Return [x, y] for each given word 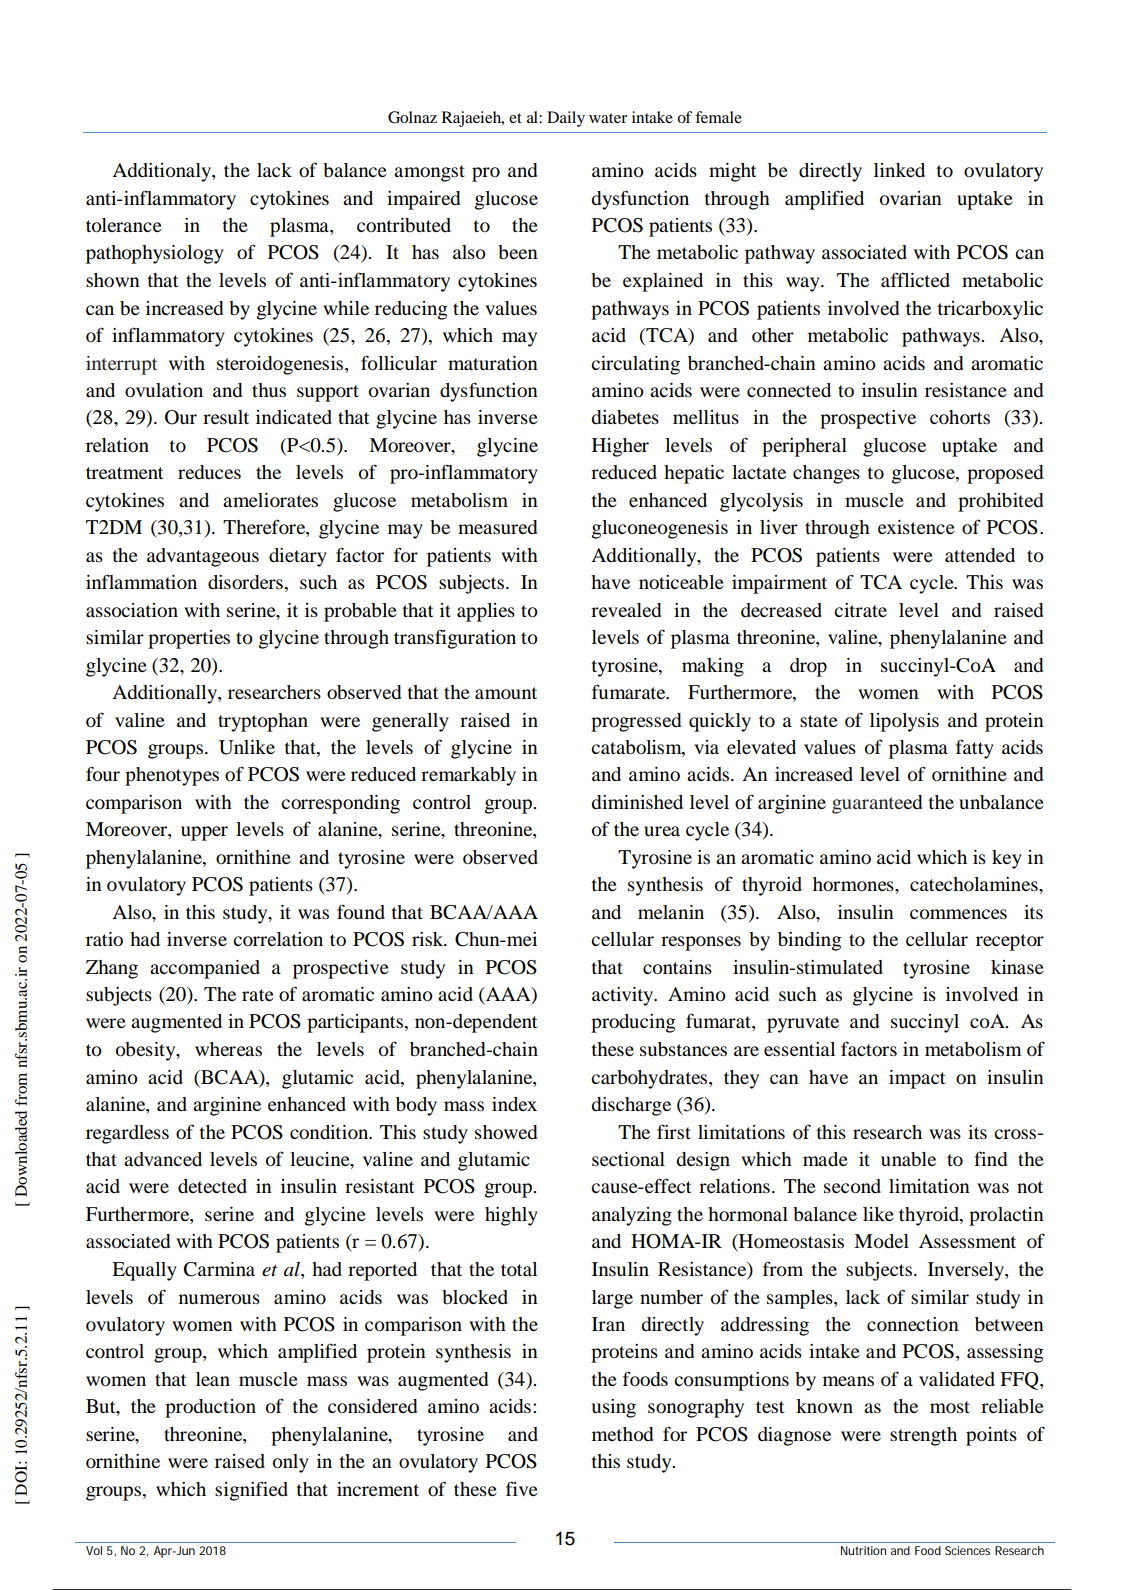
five [522, 1488]
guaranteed [877, 804]
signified [251, 1491]
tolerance [124, 225]
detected [212, 1186]
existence [916, 527]
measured [497, 527]
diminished [637, 802]
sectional [628, 1159]
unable [908, 1159]
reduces [209, 472]
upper [204, 833]
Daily [566, 119]
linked [899, 170]
